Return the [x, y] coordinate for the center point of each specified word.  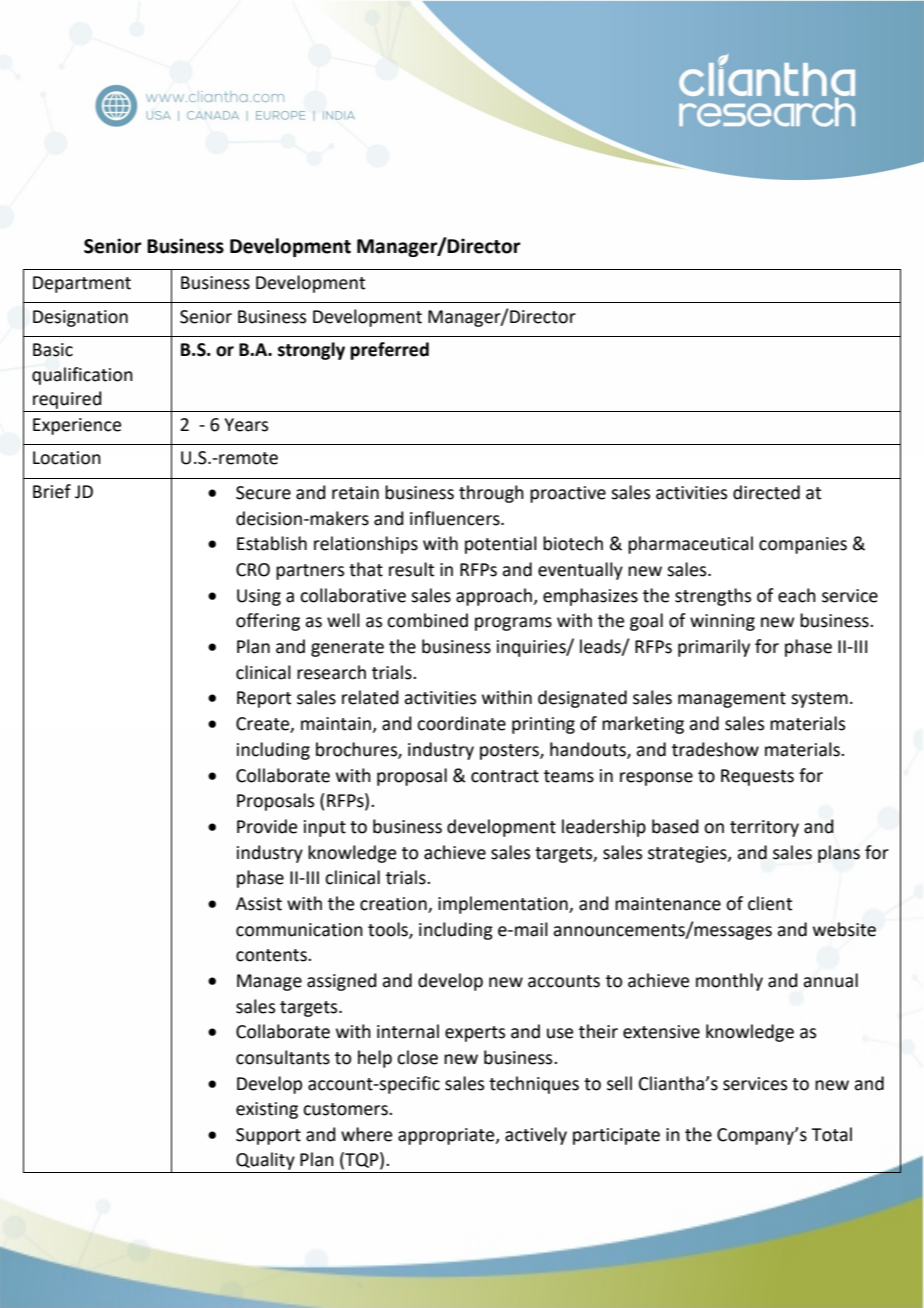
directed [766, 492]
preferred [389, 351]
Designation [80, 318]
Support [268, 1136]
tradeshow [715, 749]
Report [264, 699]
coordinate [461, 723]
